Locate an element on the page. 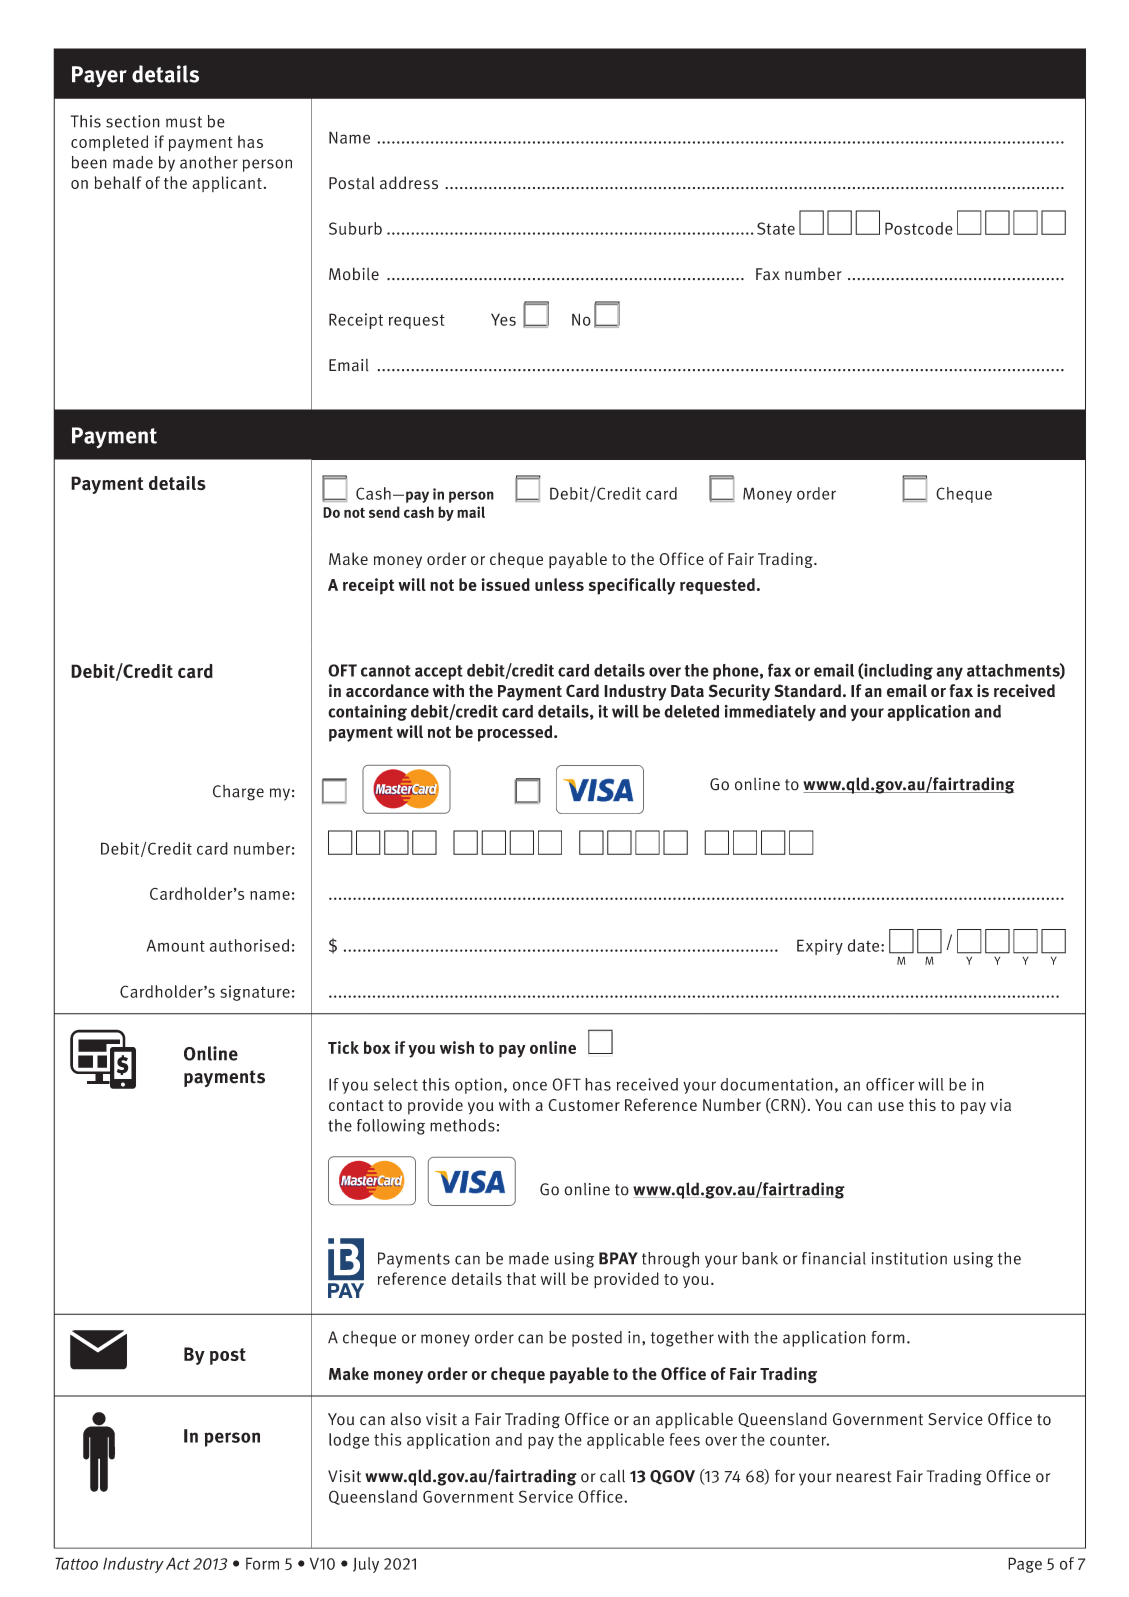 The image size is (1129, 1597). signature is located at coordinates (255, 993).
